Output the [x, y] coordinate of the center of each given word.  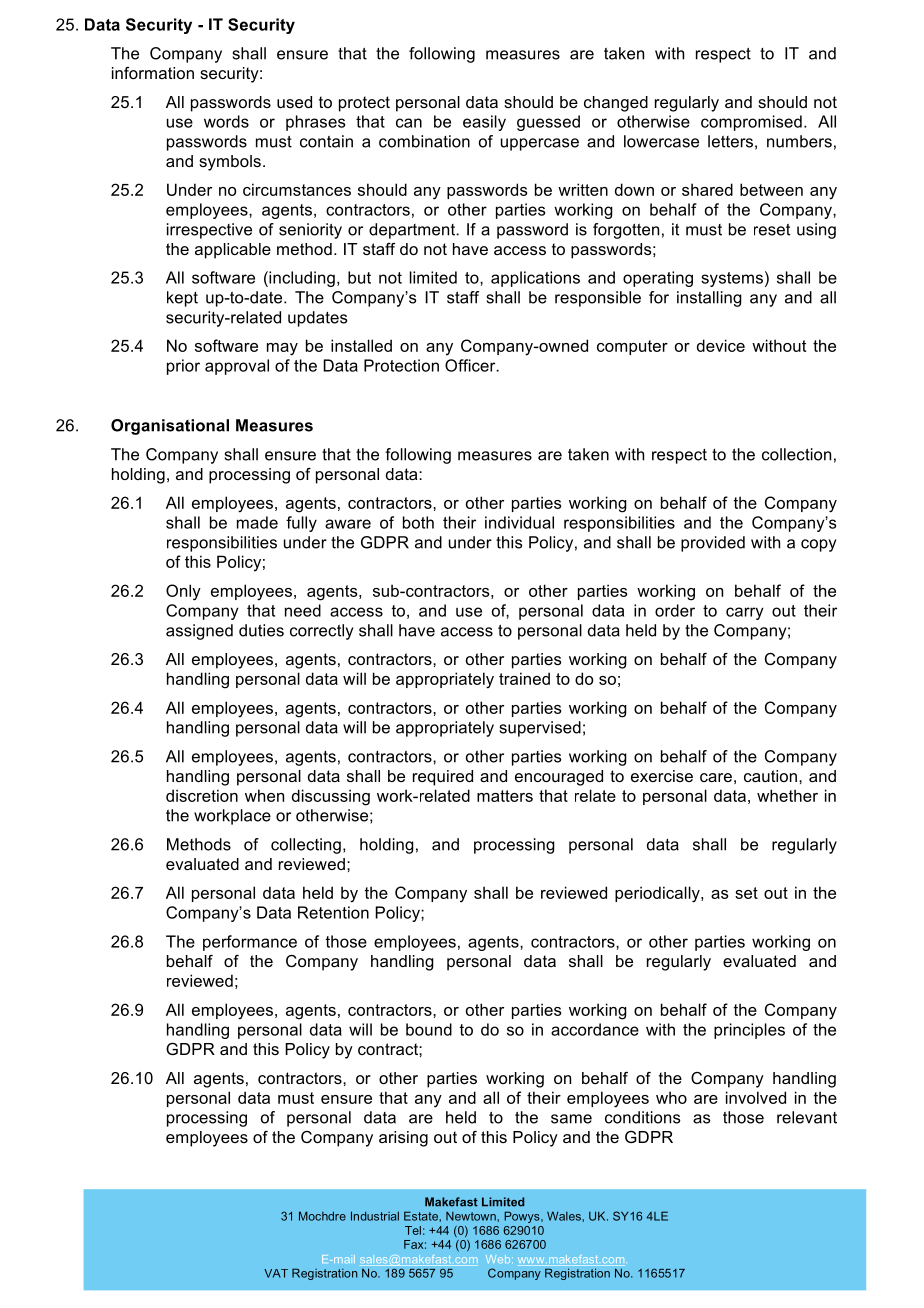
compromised [751, 123]
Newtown [472, 1216]
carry [745, 613]
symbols [230, 163]
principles [749, 1031]
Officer [471, 365]
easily [484, 123]
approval [237, 367]
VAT [276, 1273]
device [721, 345]
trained [524, 678]
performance [250, 943]
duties [261, 630]
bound [429, 1029]
